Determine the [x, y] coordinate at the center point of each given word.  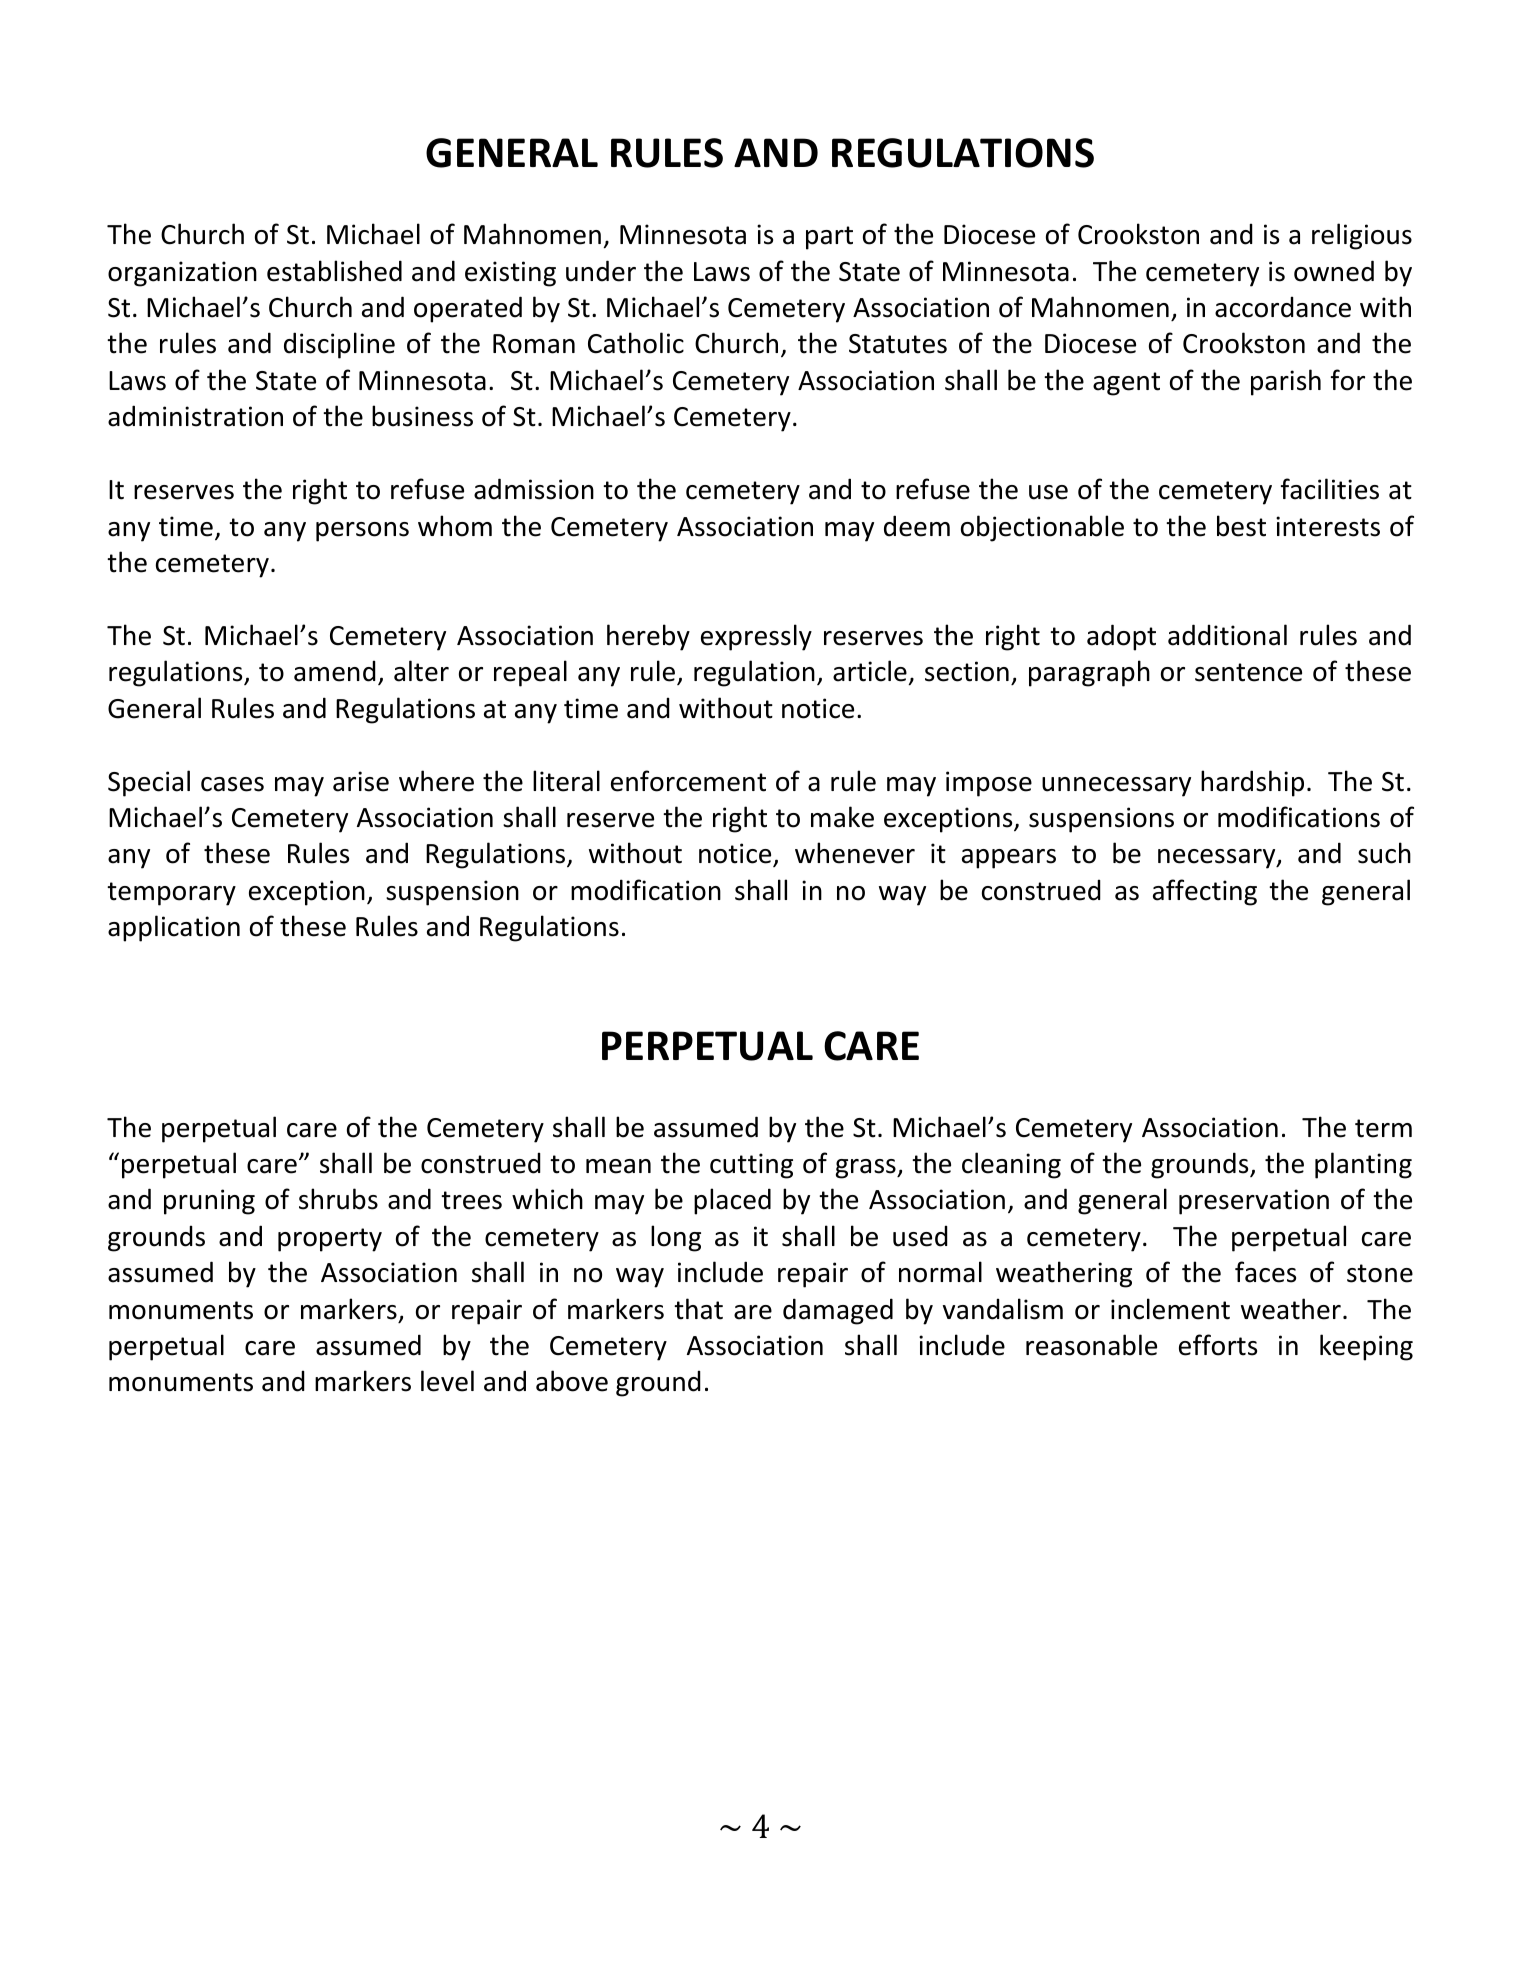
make [842, 817]
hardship [1252, 783]
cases [232, 784]
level [447, 1381]
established [334, 271]
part [829, 238]
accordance [1283, 307]
